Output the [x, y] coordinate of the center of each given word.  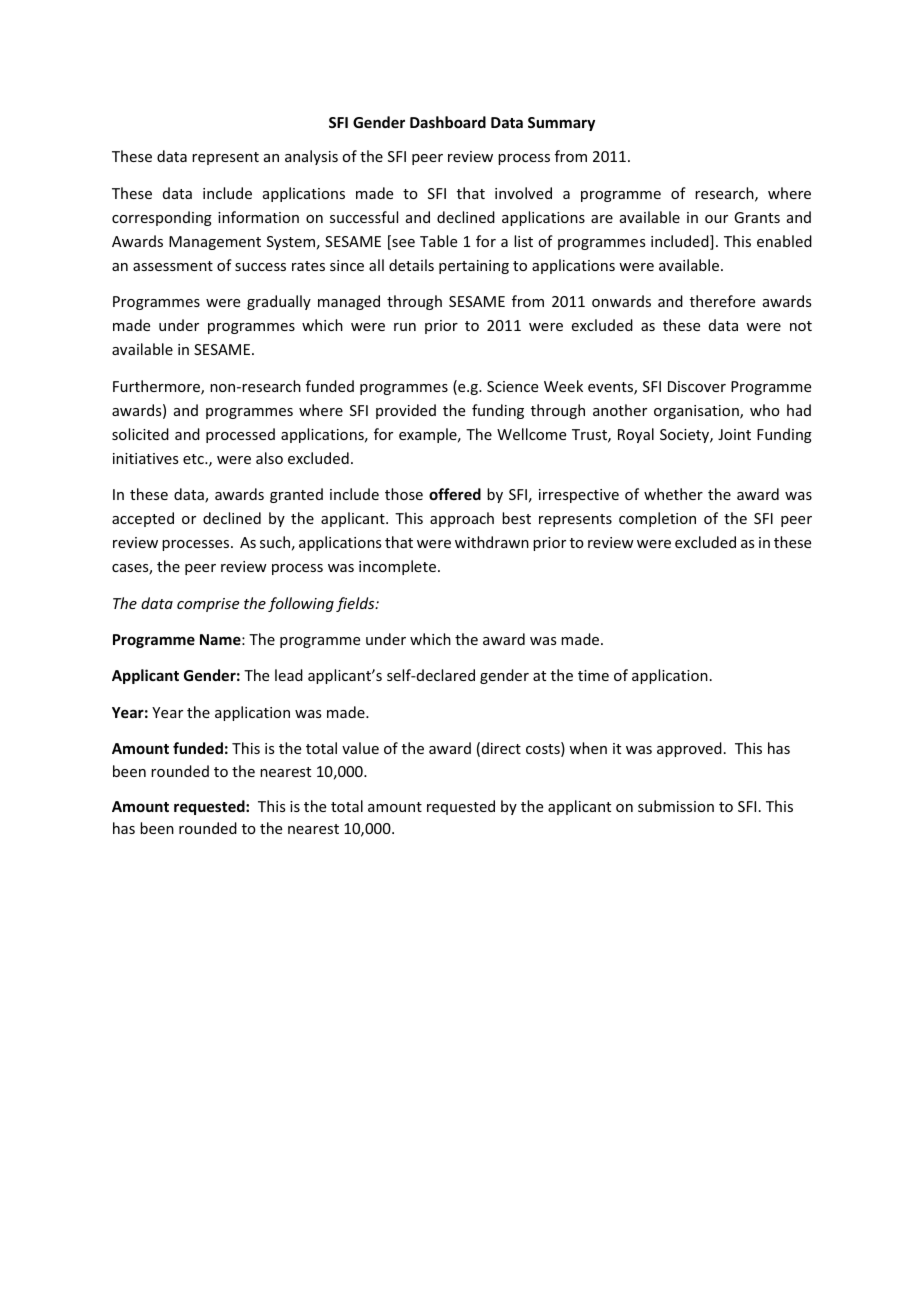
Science [512, 386]
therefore [722, 301]
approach [462, 519]
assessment [173, 266]
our [716, 219]
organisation [697, 412]
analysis [311, 157]
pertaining [474, 267]
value [360, 748]
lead [289, 675]
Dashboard [448, 122]
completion [657, 519]
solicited [140, 434]
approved [689, 749]
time [593, 675]
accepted [143, 519]
